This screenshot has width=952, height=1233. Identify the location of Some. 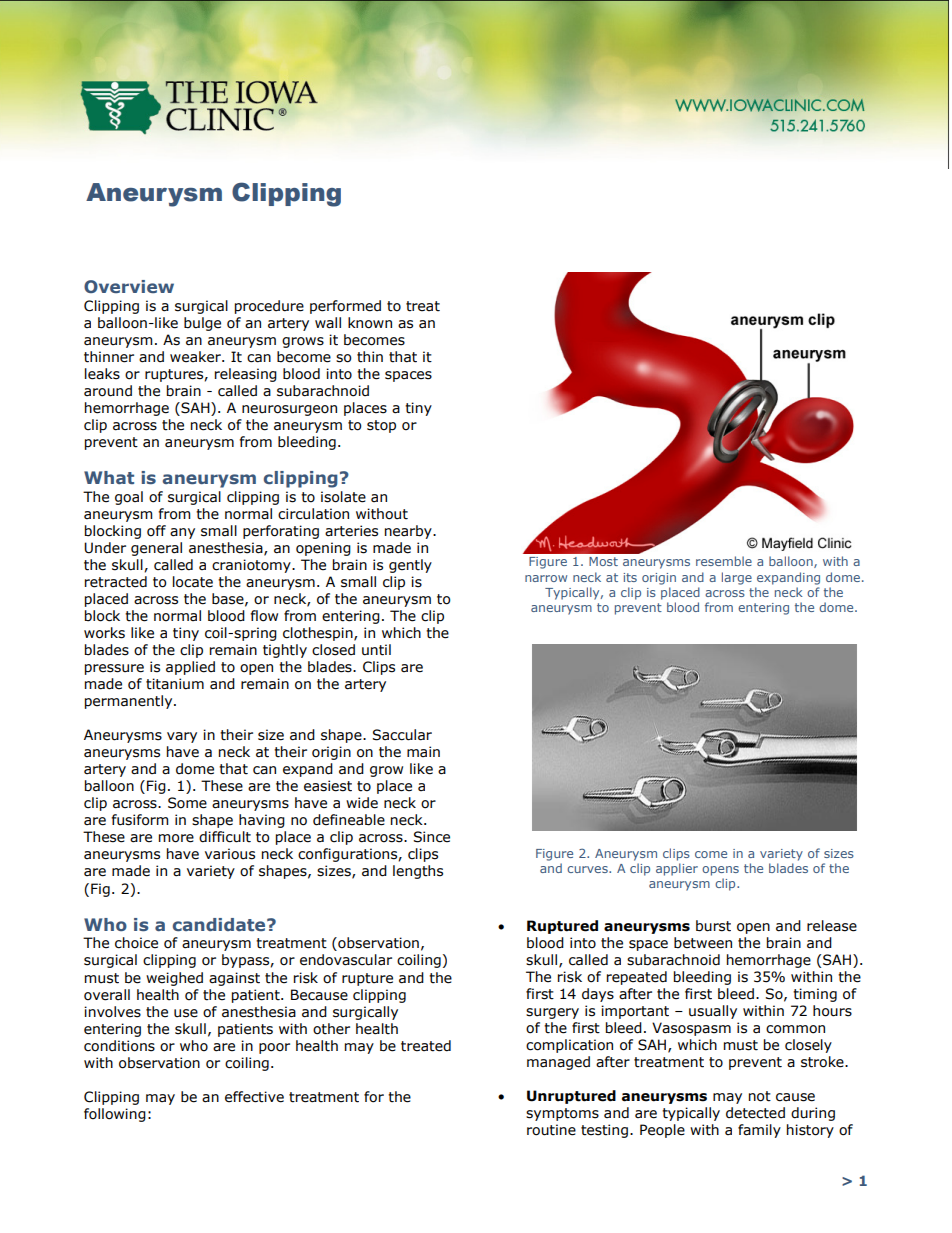
(187, 803).
